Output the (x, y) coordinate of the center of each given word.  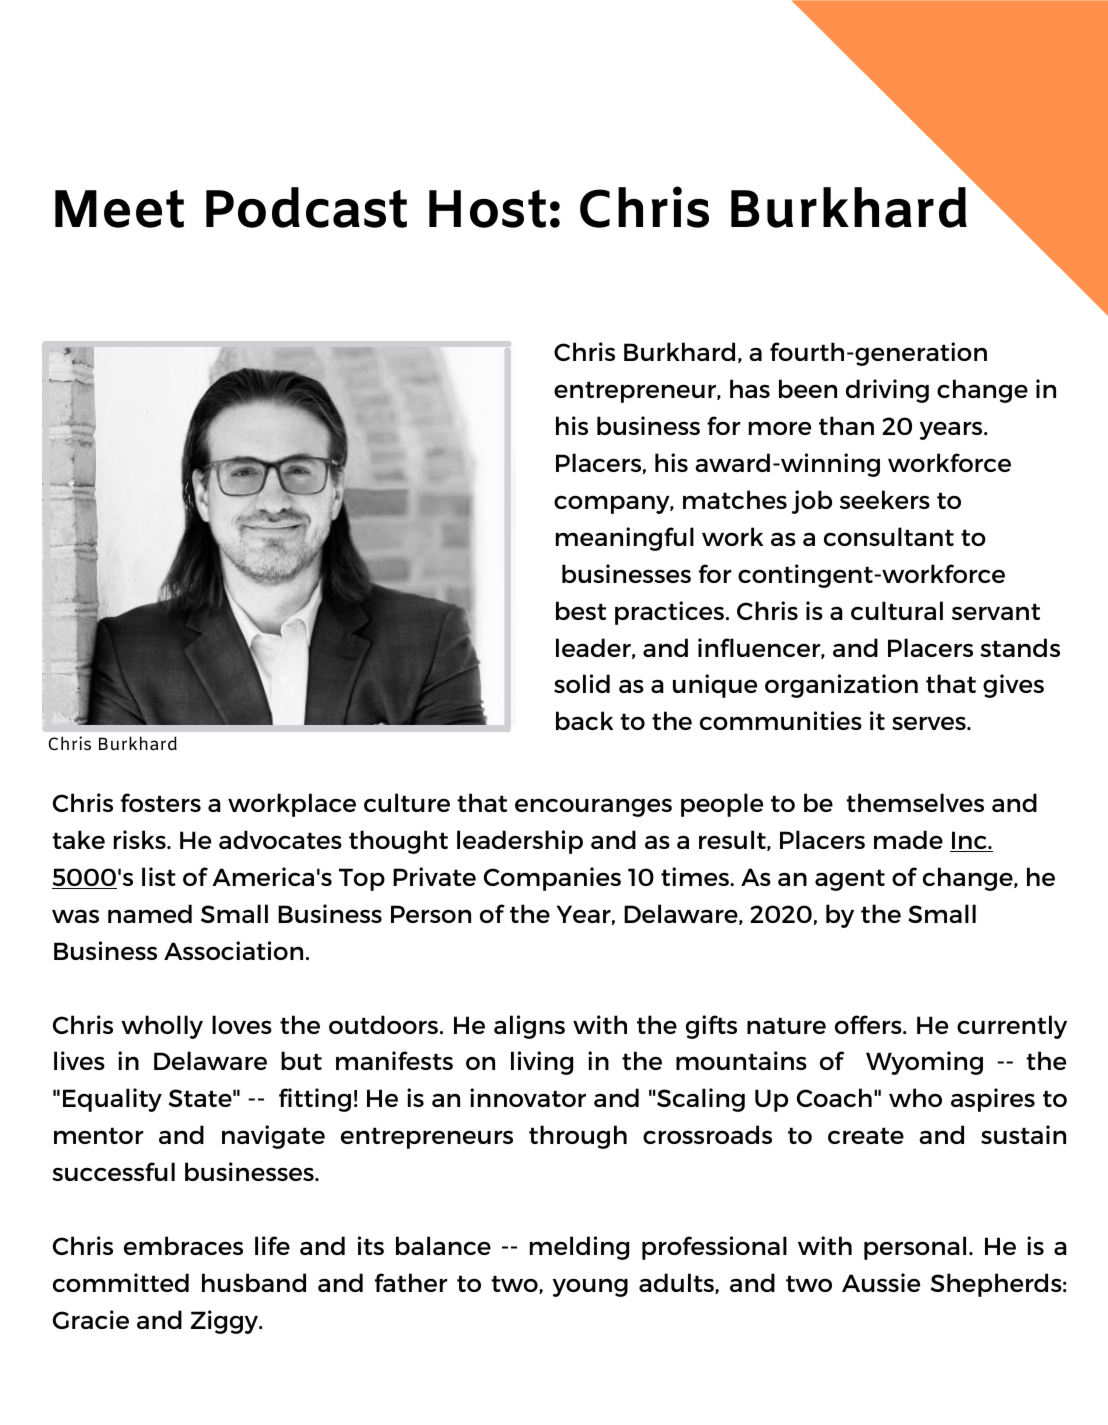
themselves (915, 802)
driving (887, 391)
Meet (119, 209)
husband (254, 1282)
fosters (161, 802)
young (590, 1288)
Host (487, 209)
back (584, 720)
